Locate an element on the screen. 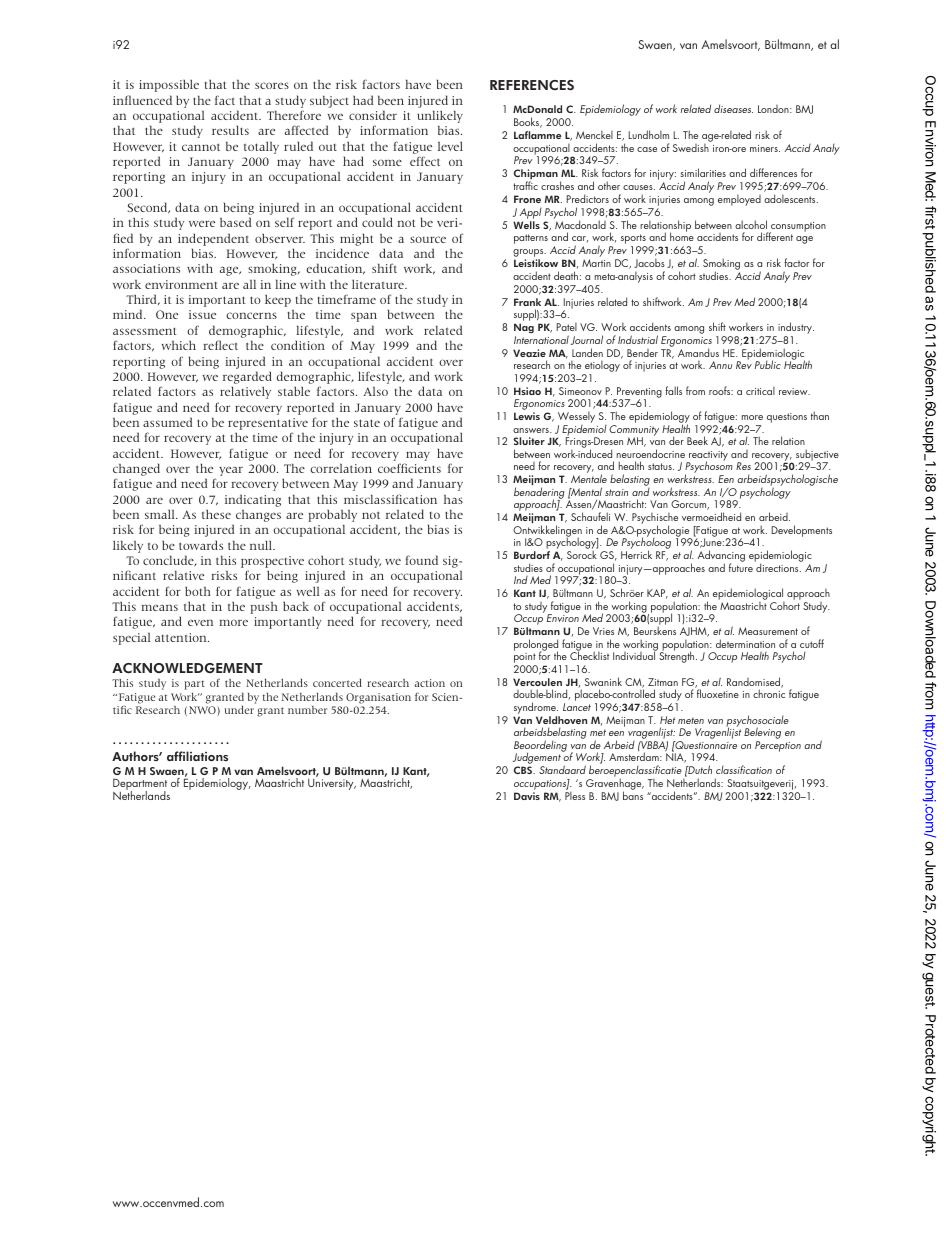  answers is located at coordinates (532, 430).
